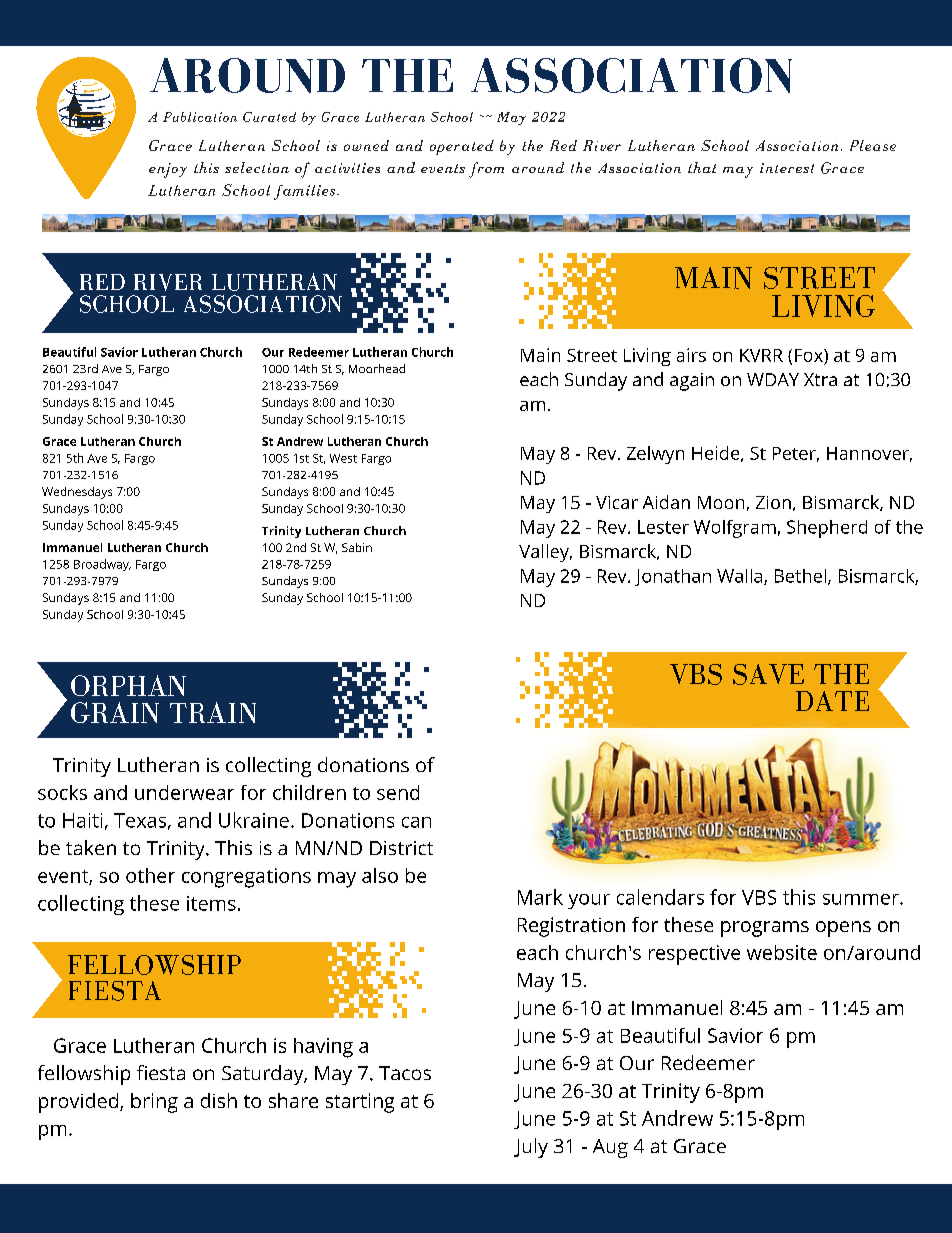 The width and height of the page is (952, 1233). I want to click on Sabin, so click(357, 547).
